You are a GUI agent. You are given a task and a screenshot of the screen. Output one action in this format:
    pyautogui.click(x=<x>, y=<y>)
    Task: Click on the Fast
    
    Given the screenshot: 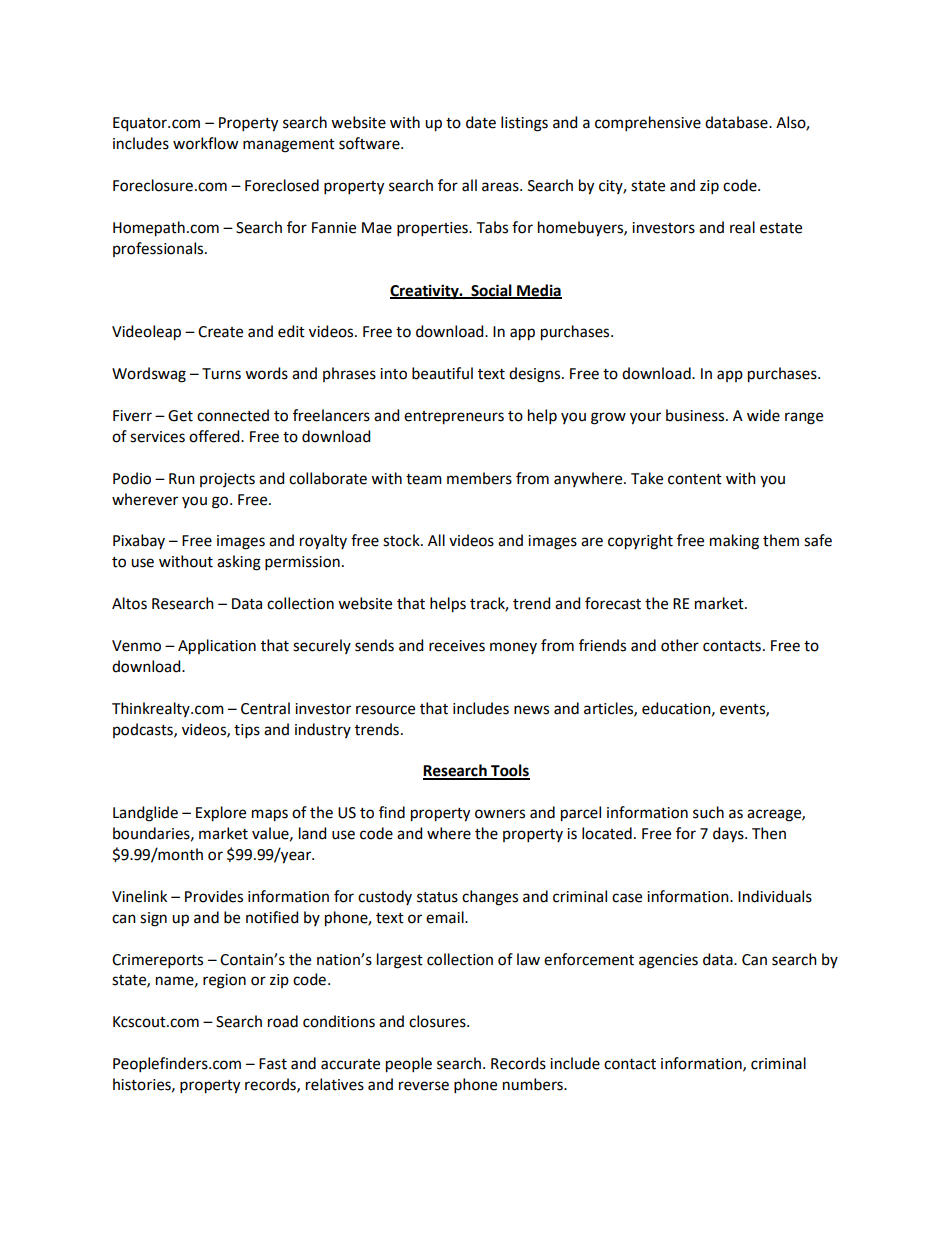 What is the action you would take?
    pyautogui.click(x=273, y=1064)
